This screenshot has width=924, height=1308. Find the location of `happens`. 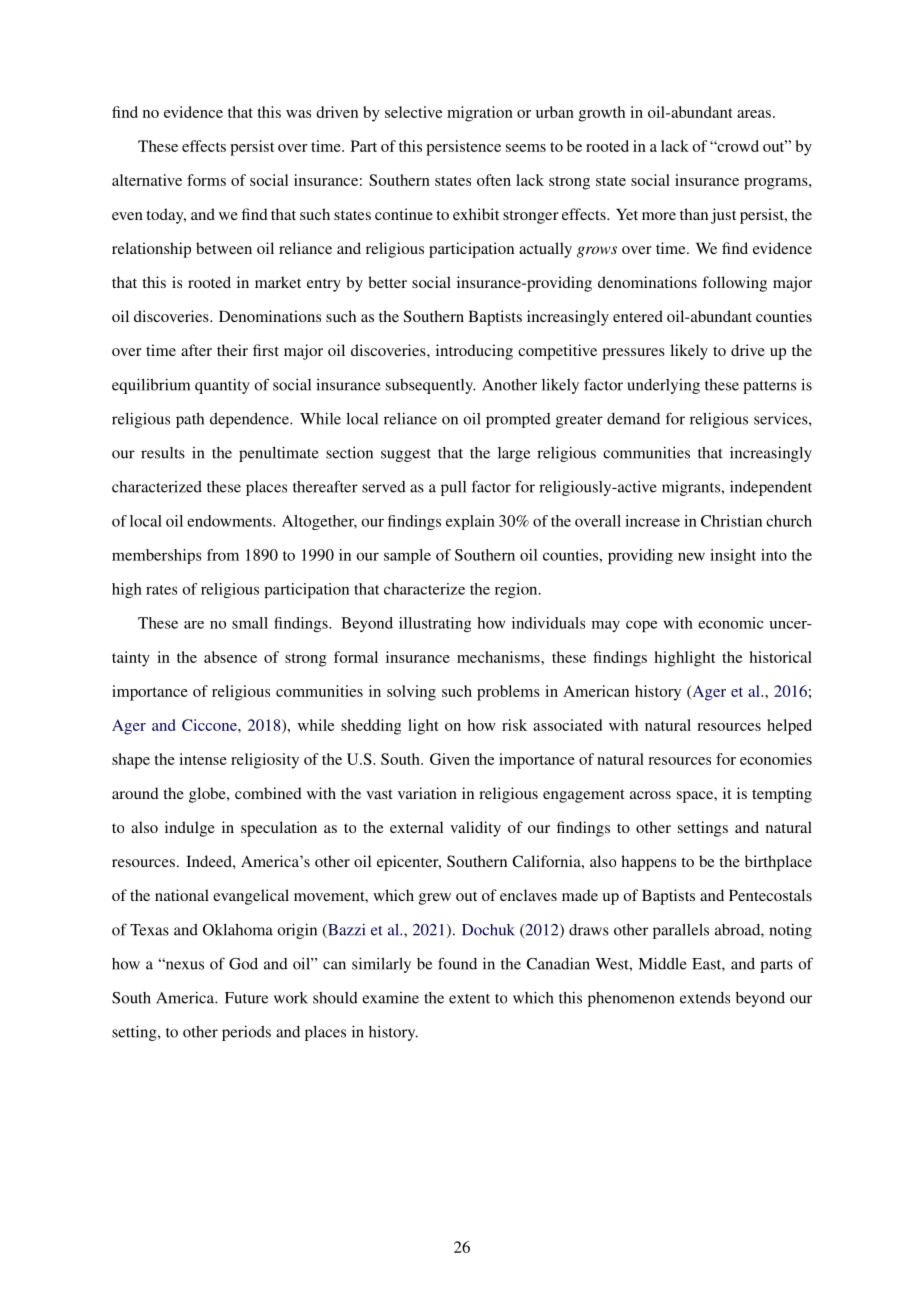

happens is located at coordinates (648, 863).
